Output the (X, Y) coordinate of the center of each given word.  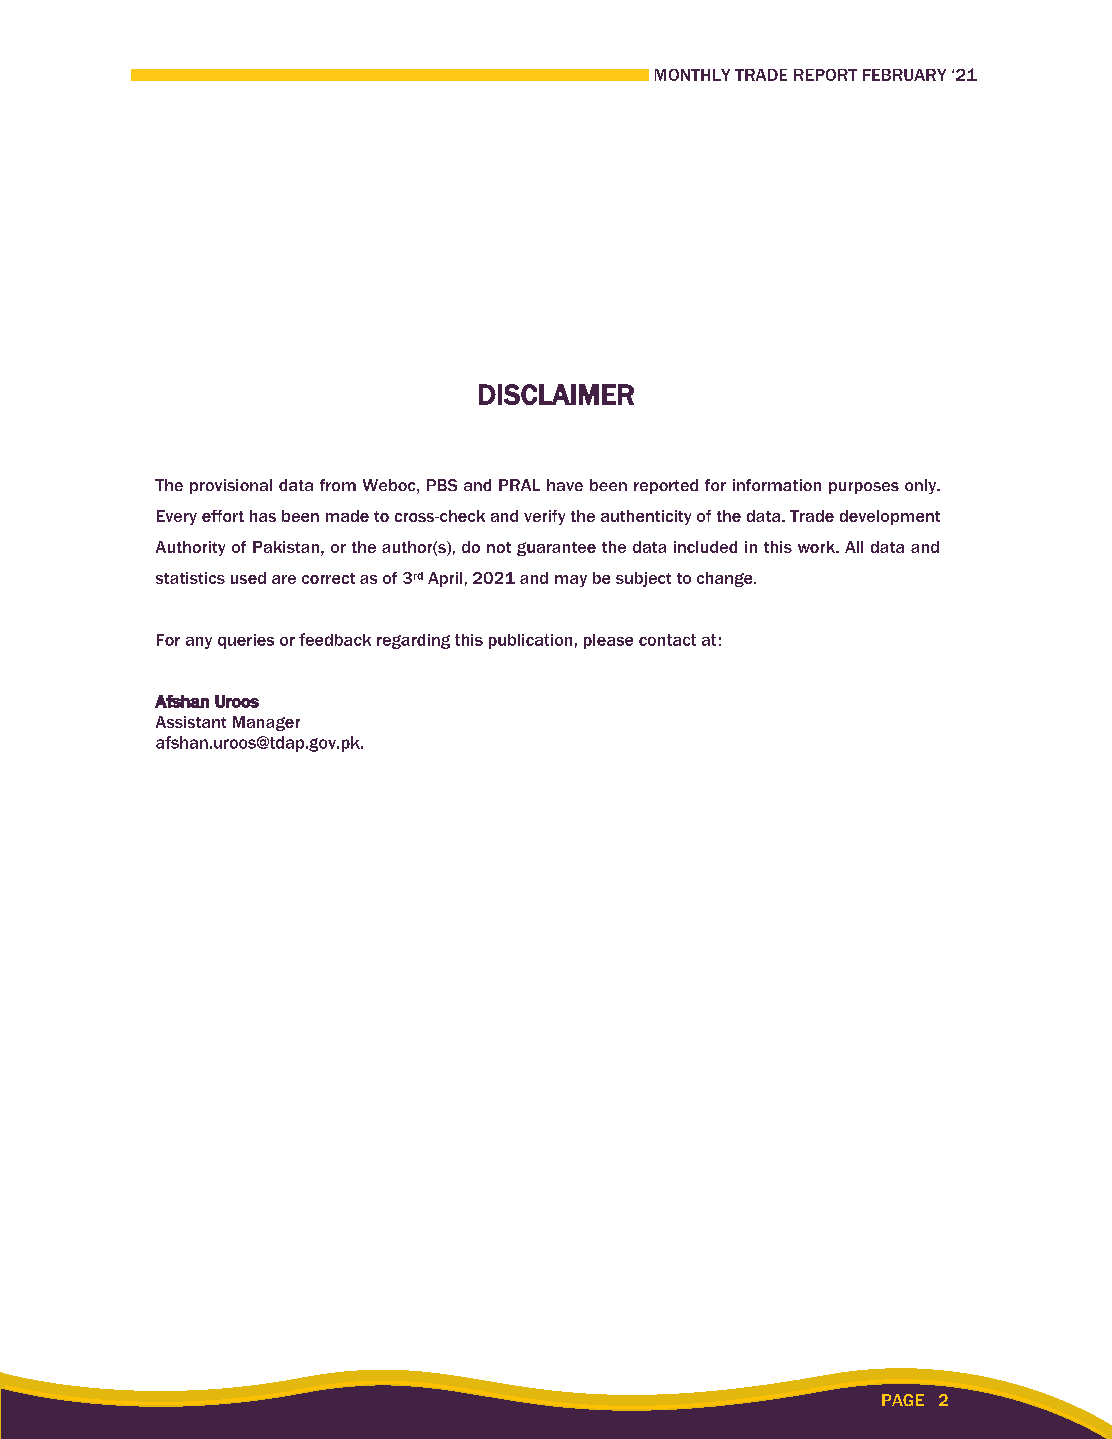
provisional (231, 486)
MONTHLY (692, 75)
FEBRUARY (904, 75)
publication (530, 641)
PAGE (903, 1400)
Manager (266, 723)
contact (667, 640)
